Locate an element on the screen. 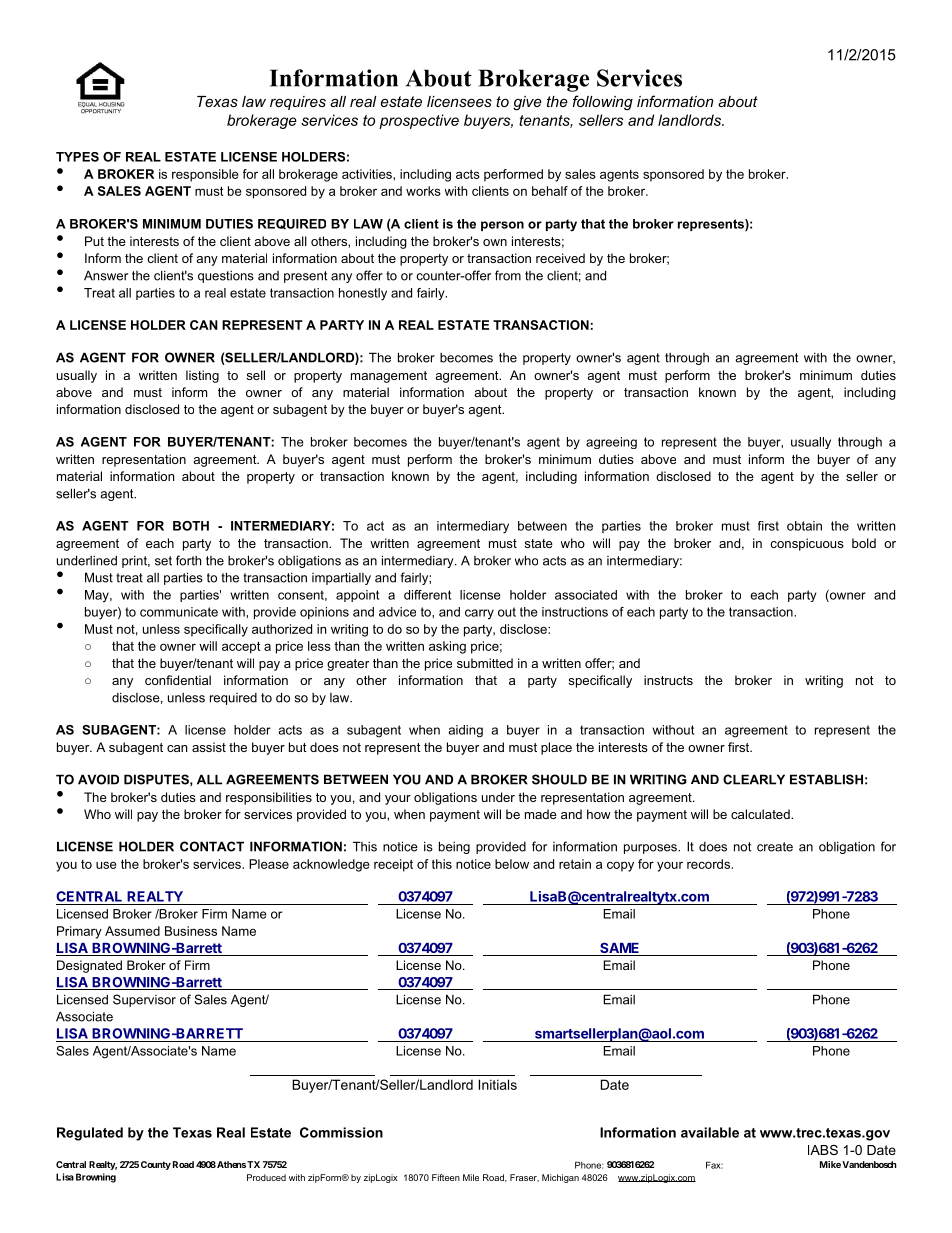  agreeing is located at coordinates (611, 443).
